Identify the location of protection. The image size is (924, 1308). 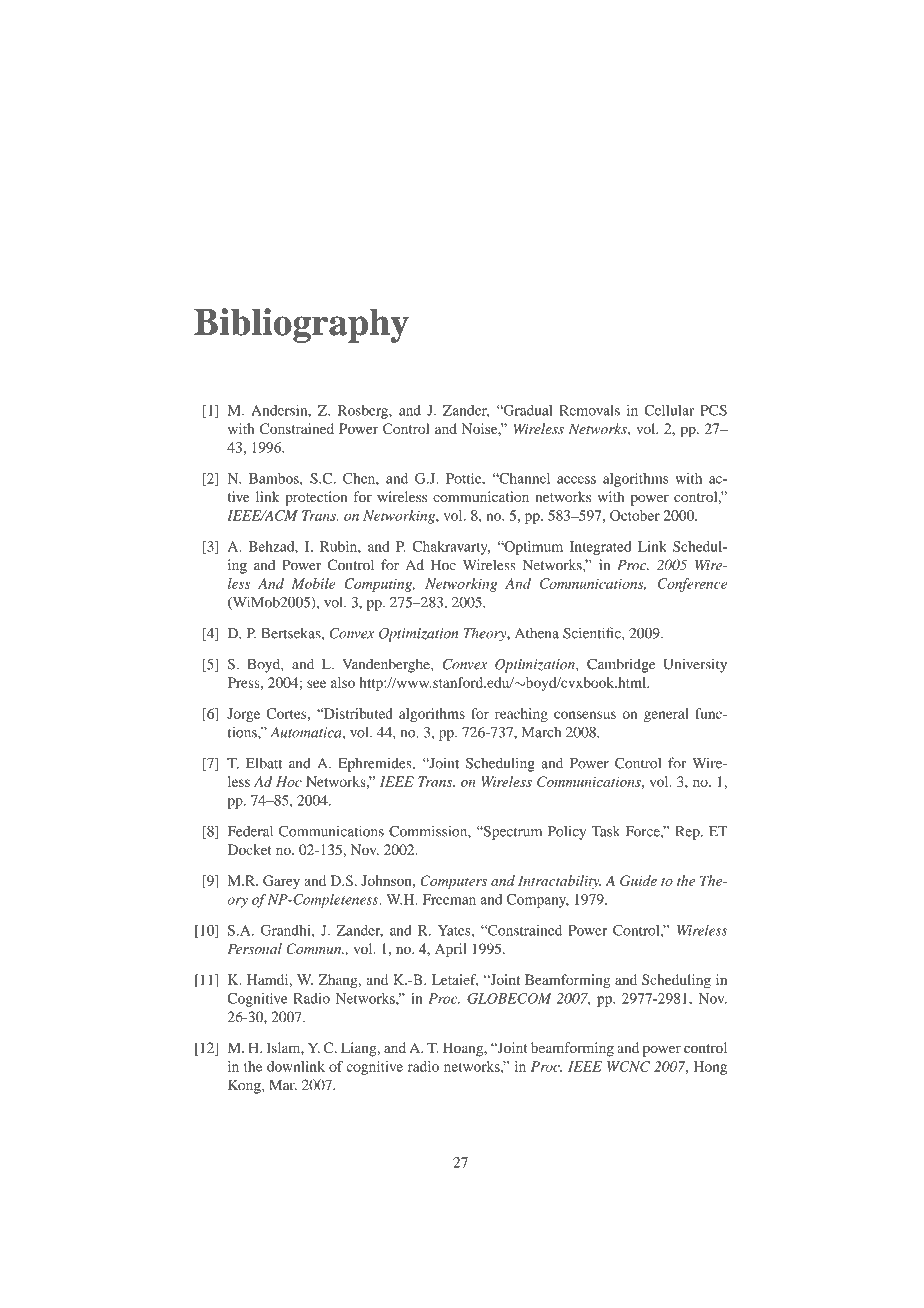
(316, 498).
